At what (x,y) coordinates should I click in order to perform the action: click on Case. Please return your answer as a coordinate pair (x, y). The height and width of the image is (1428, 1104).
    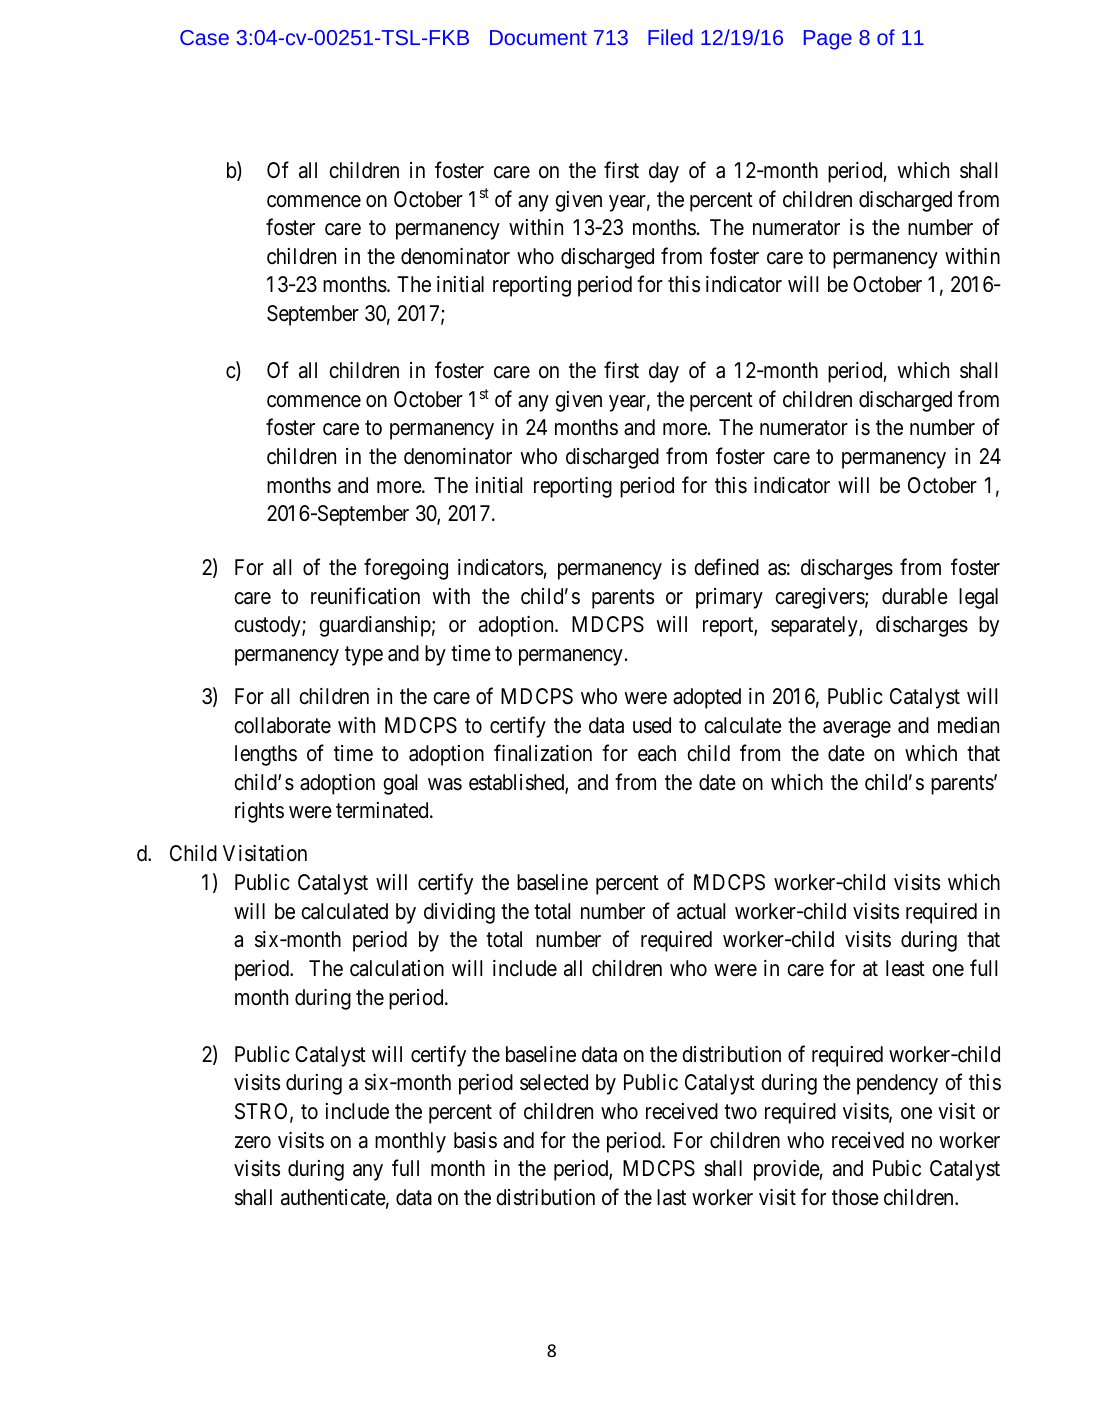
    Looking at the image, I should click on (204, 37).
